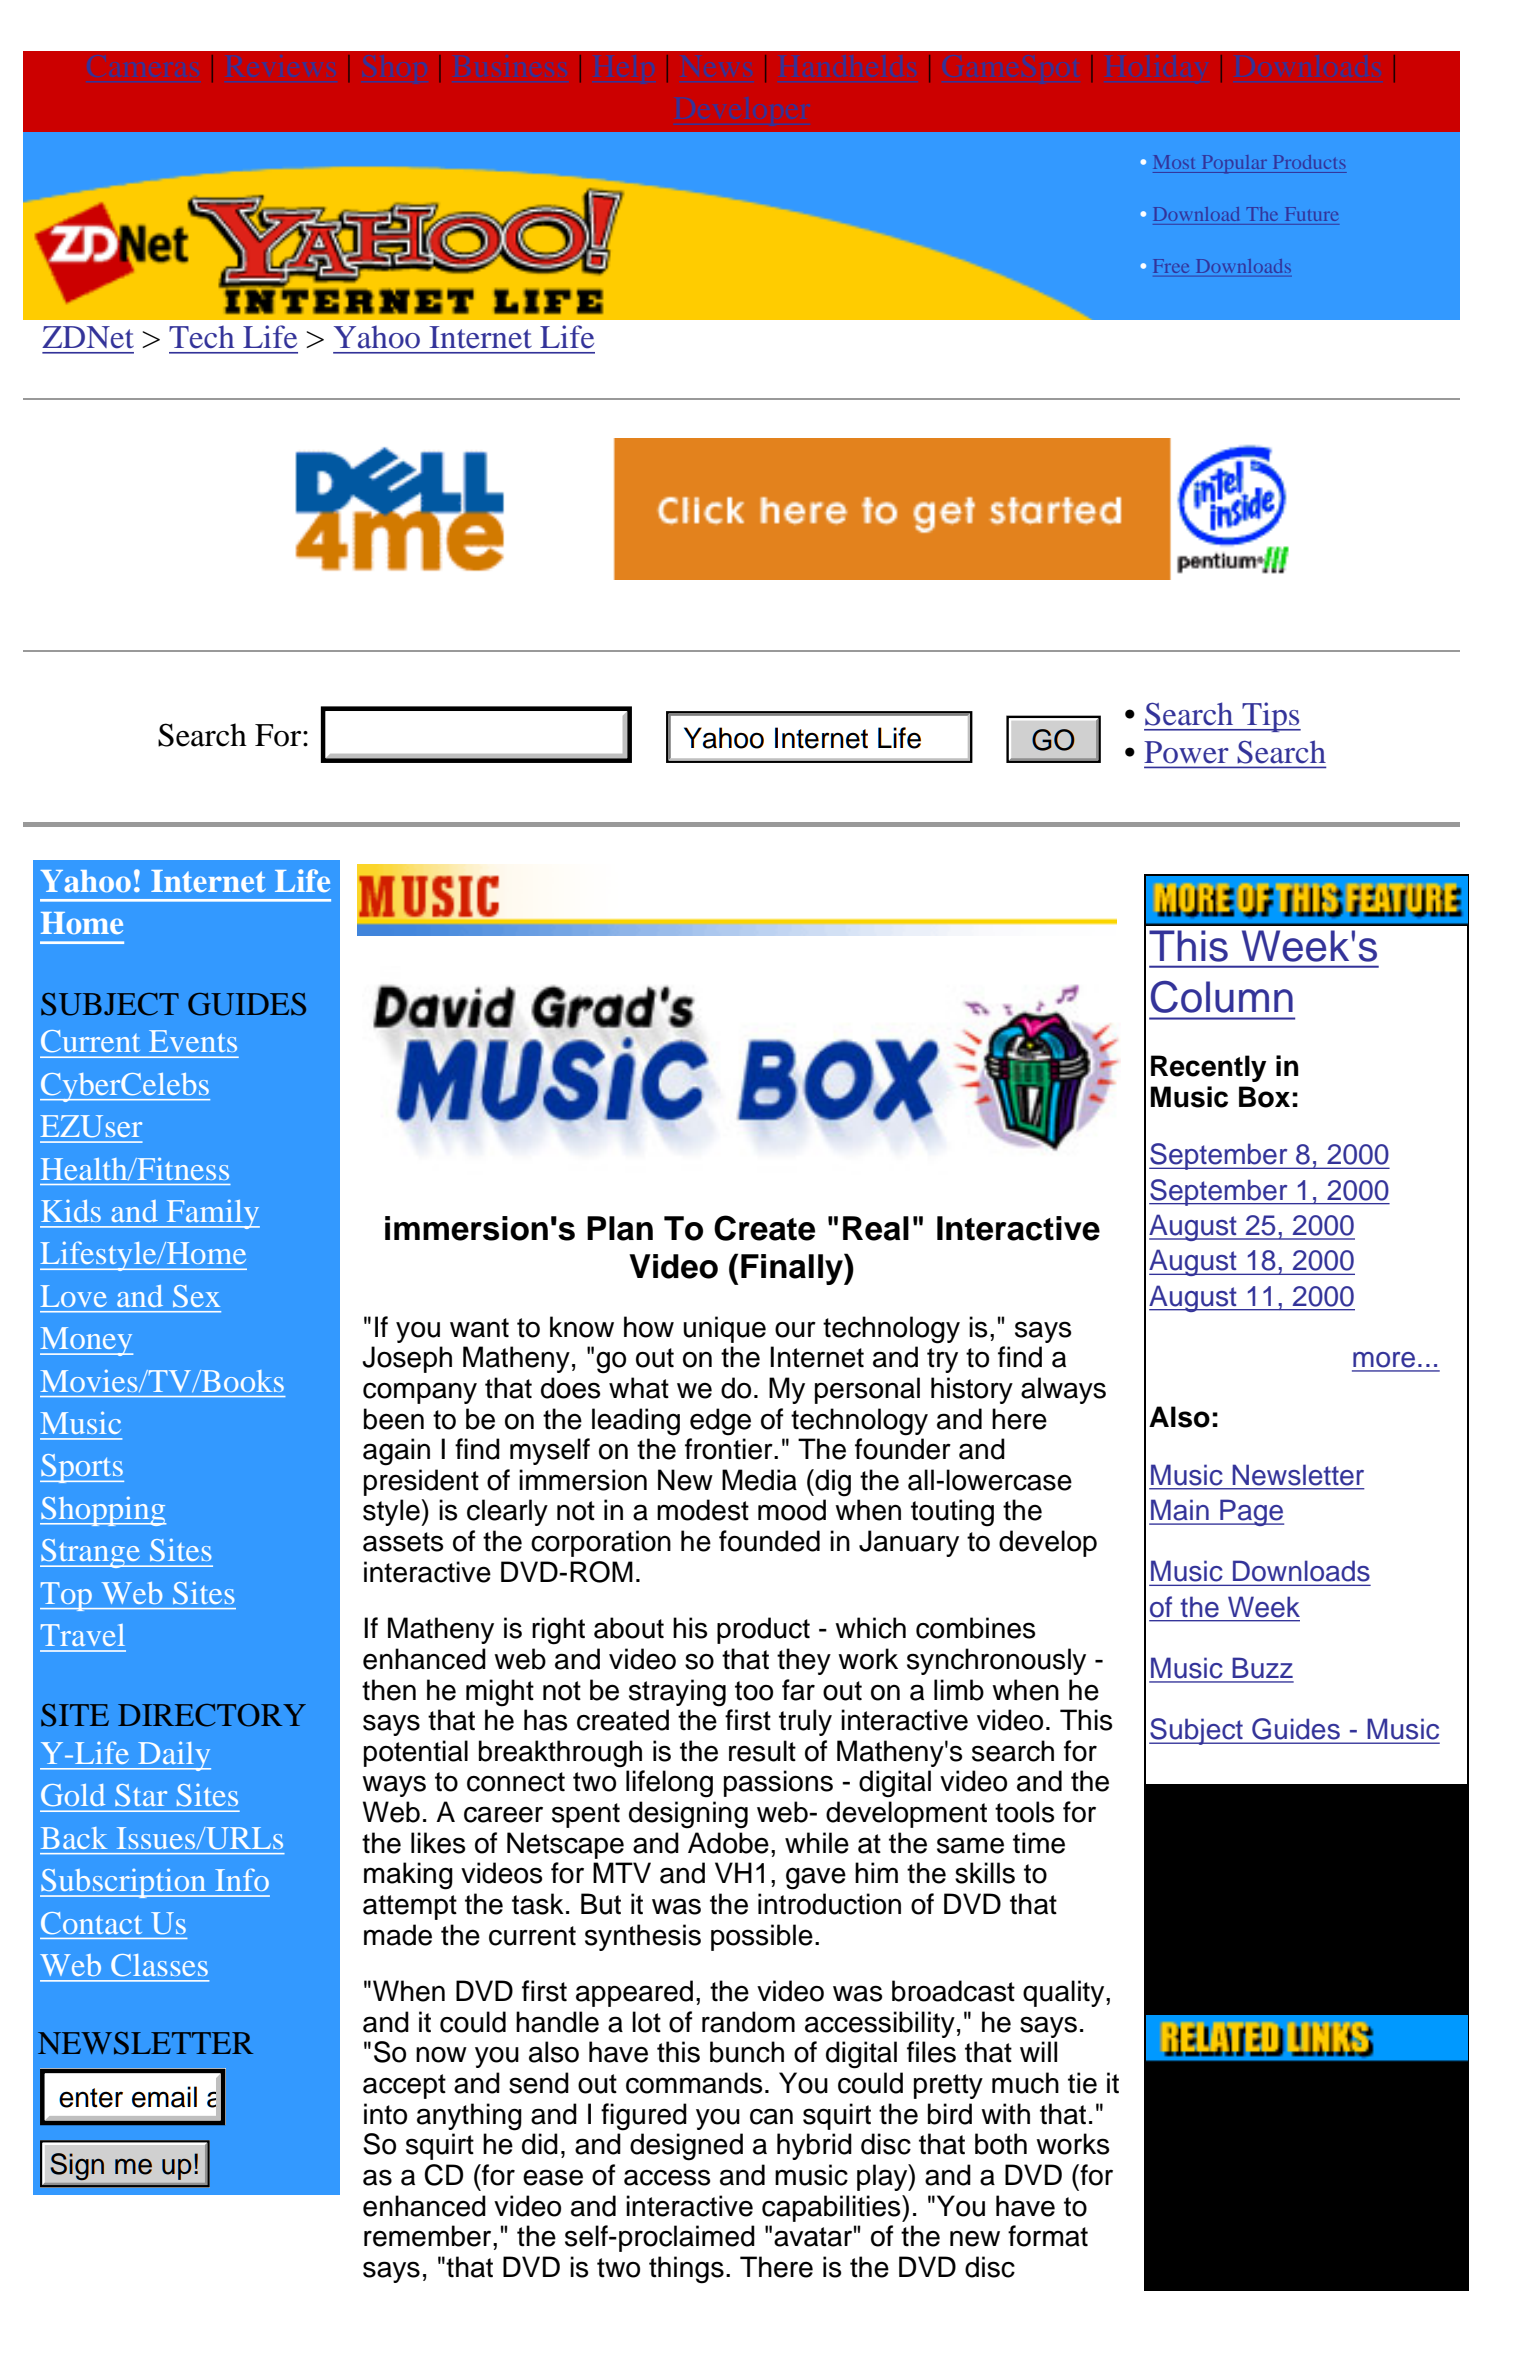 This image has height=2375, width=1526. What do you see at coordinates (1171, 266) in the image?
I see `Free` at bounding box center [1171, 266].
